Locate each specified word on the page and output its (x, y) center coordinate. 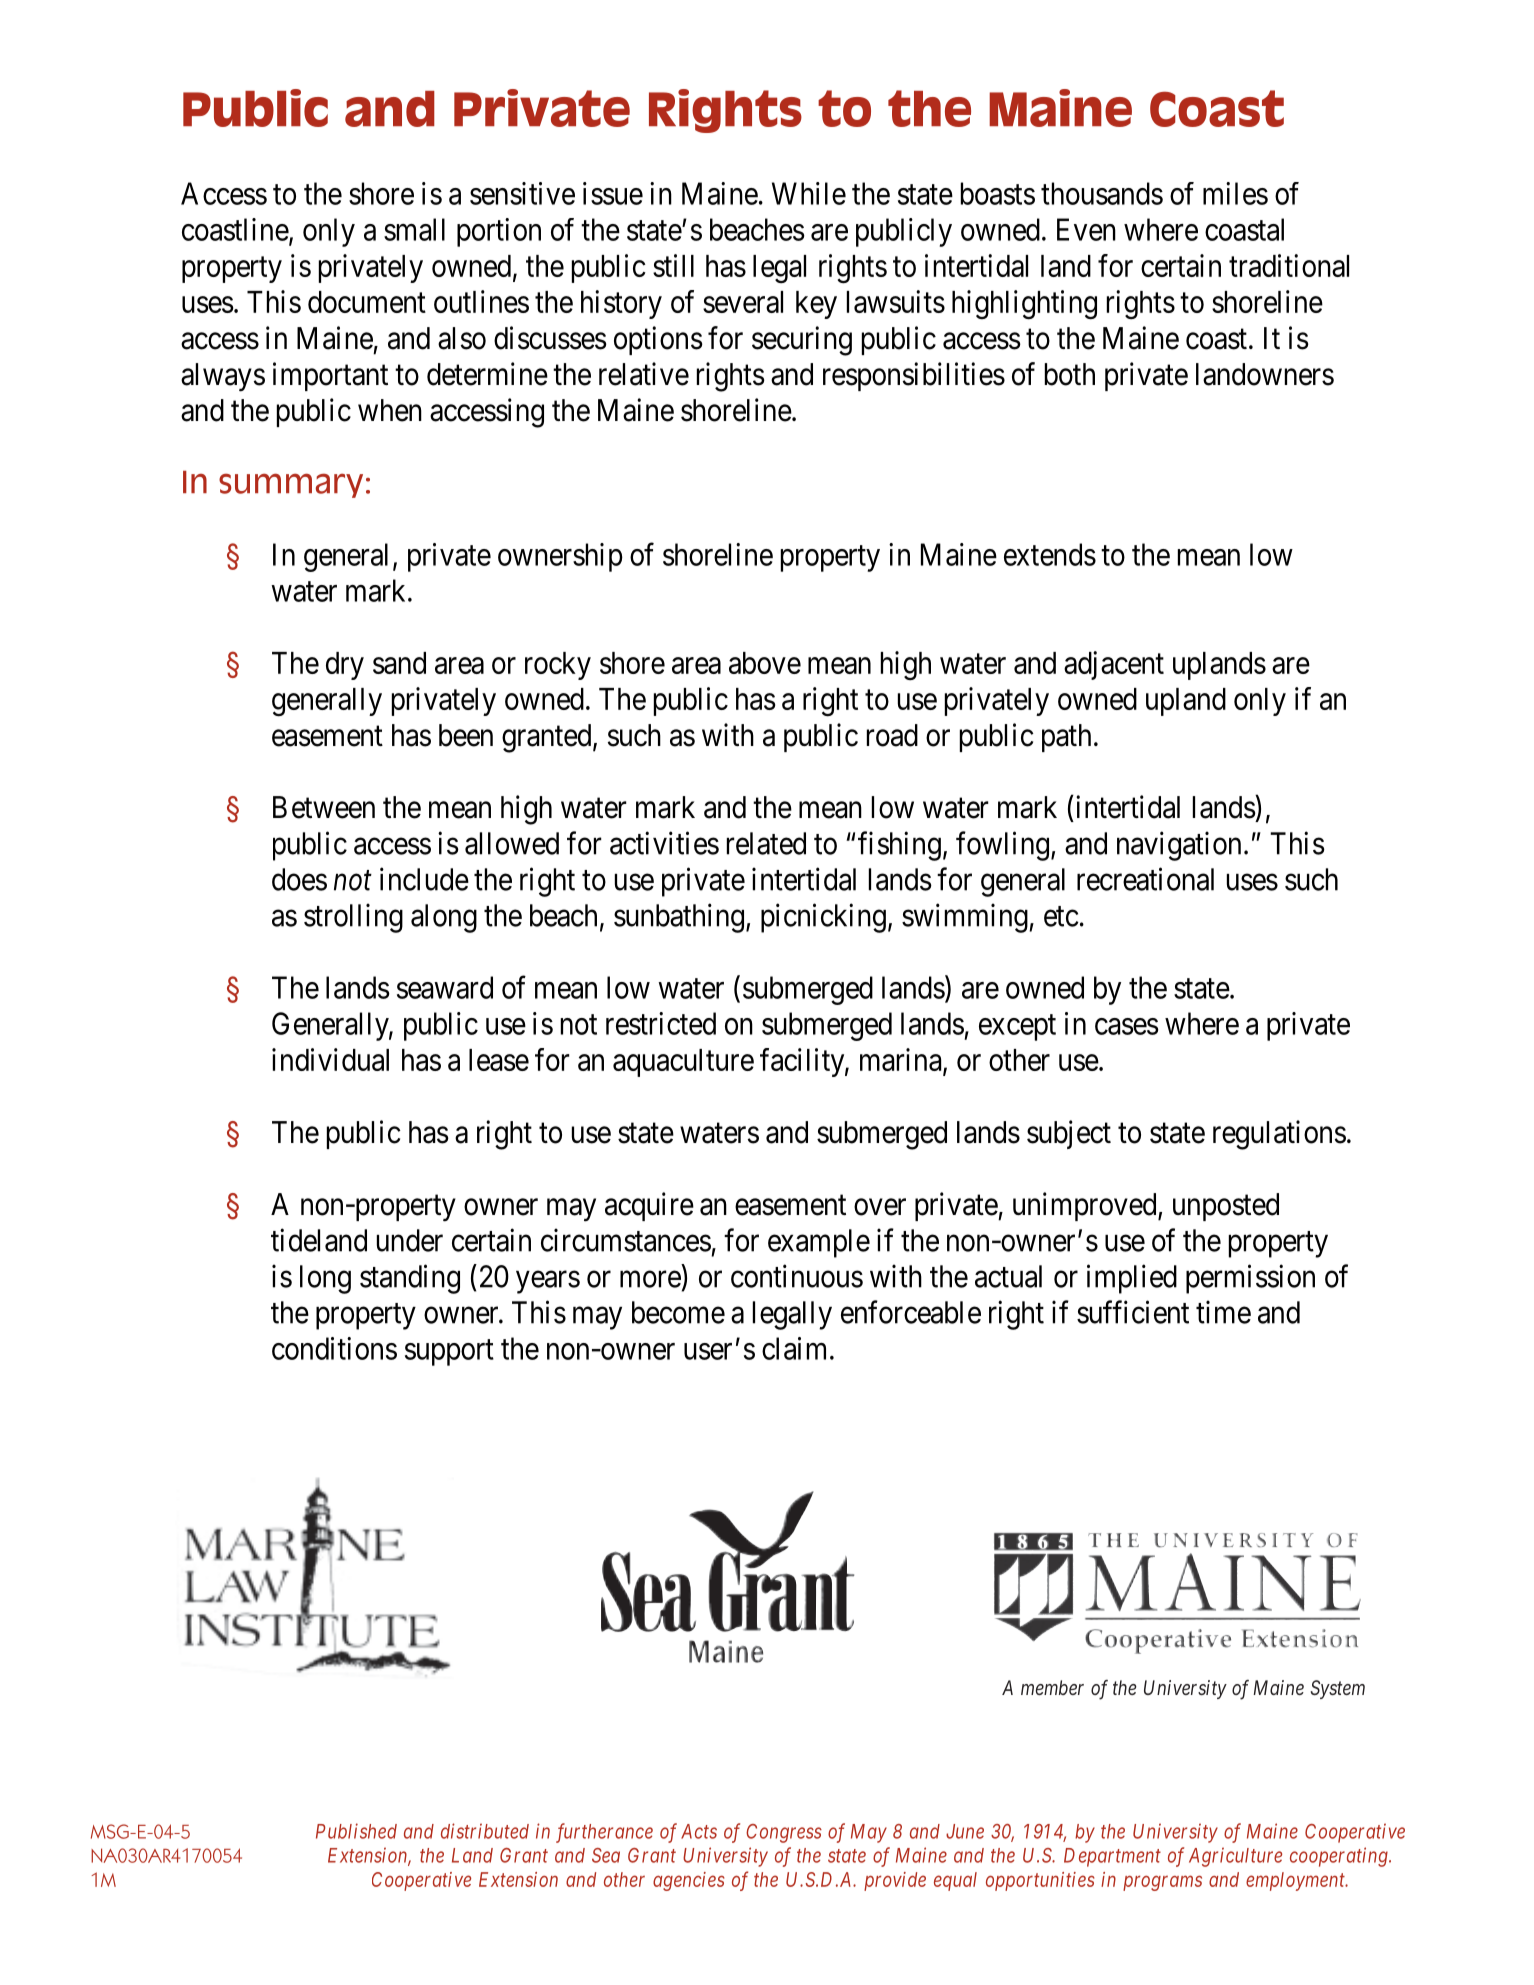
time (1223, 1312)
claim (794, 1348)
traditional (1289, 265)
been (466, 735)
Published (356, 1831)
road (892, 735)
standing (410, 1279)
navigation (1179, 846)
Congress (784, 1833)
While (809, 193)
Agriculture (1235, 1857)
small (414, 229)
